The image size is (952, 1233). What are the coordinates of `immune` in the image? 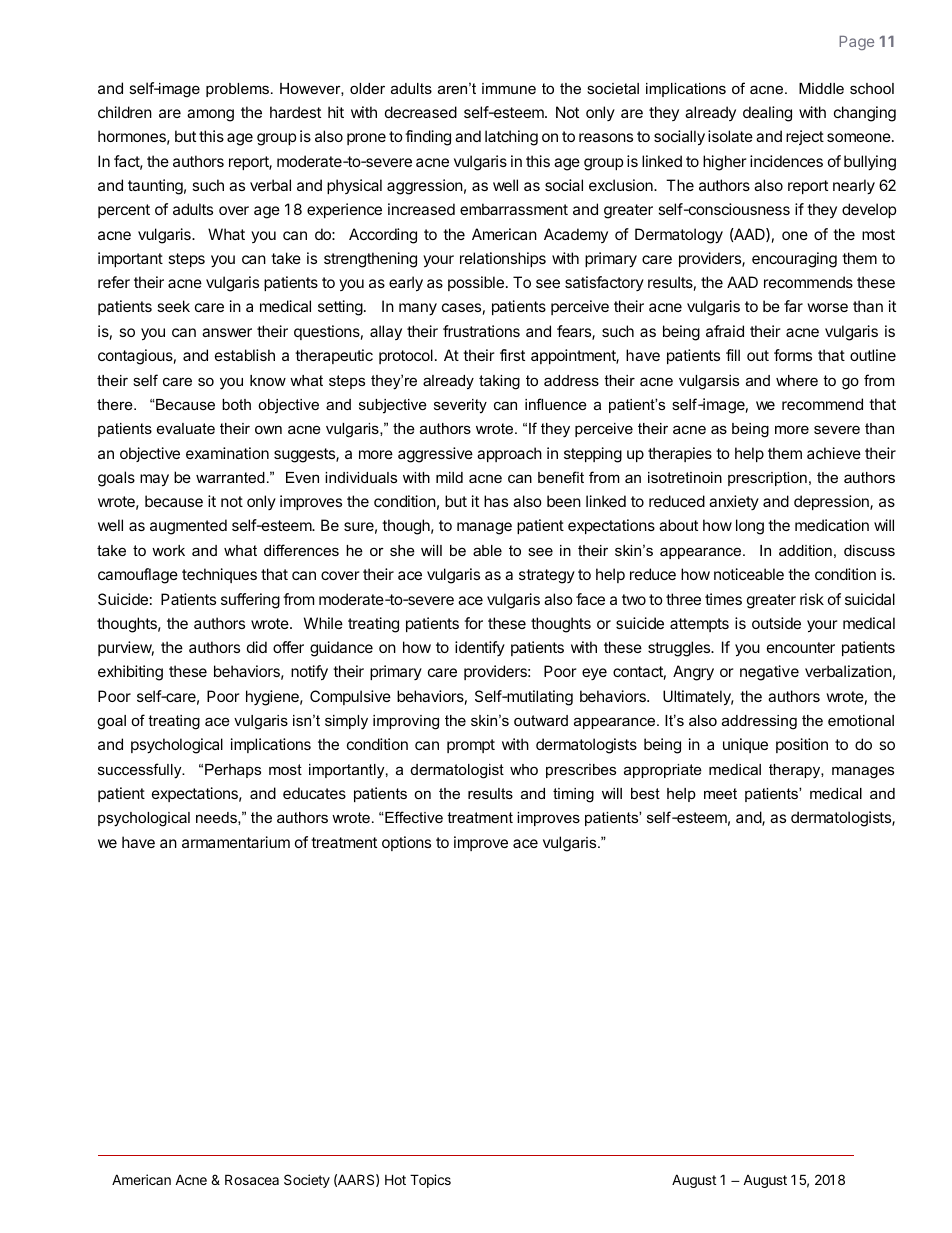 It's located at (509, 88).
